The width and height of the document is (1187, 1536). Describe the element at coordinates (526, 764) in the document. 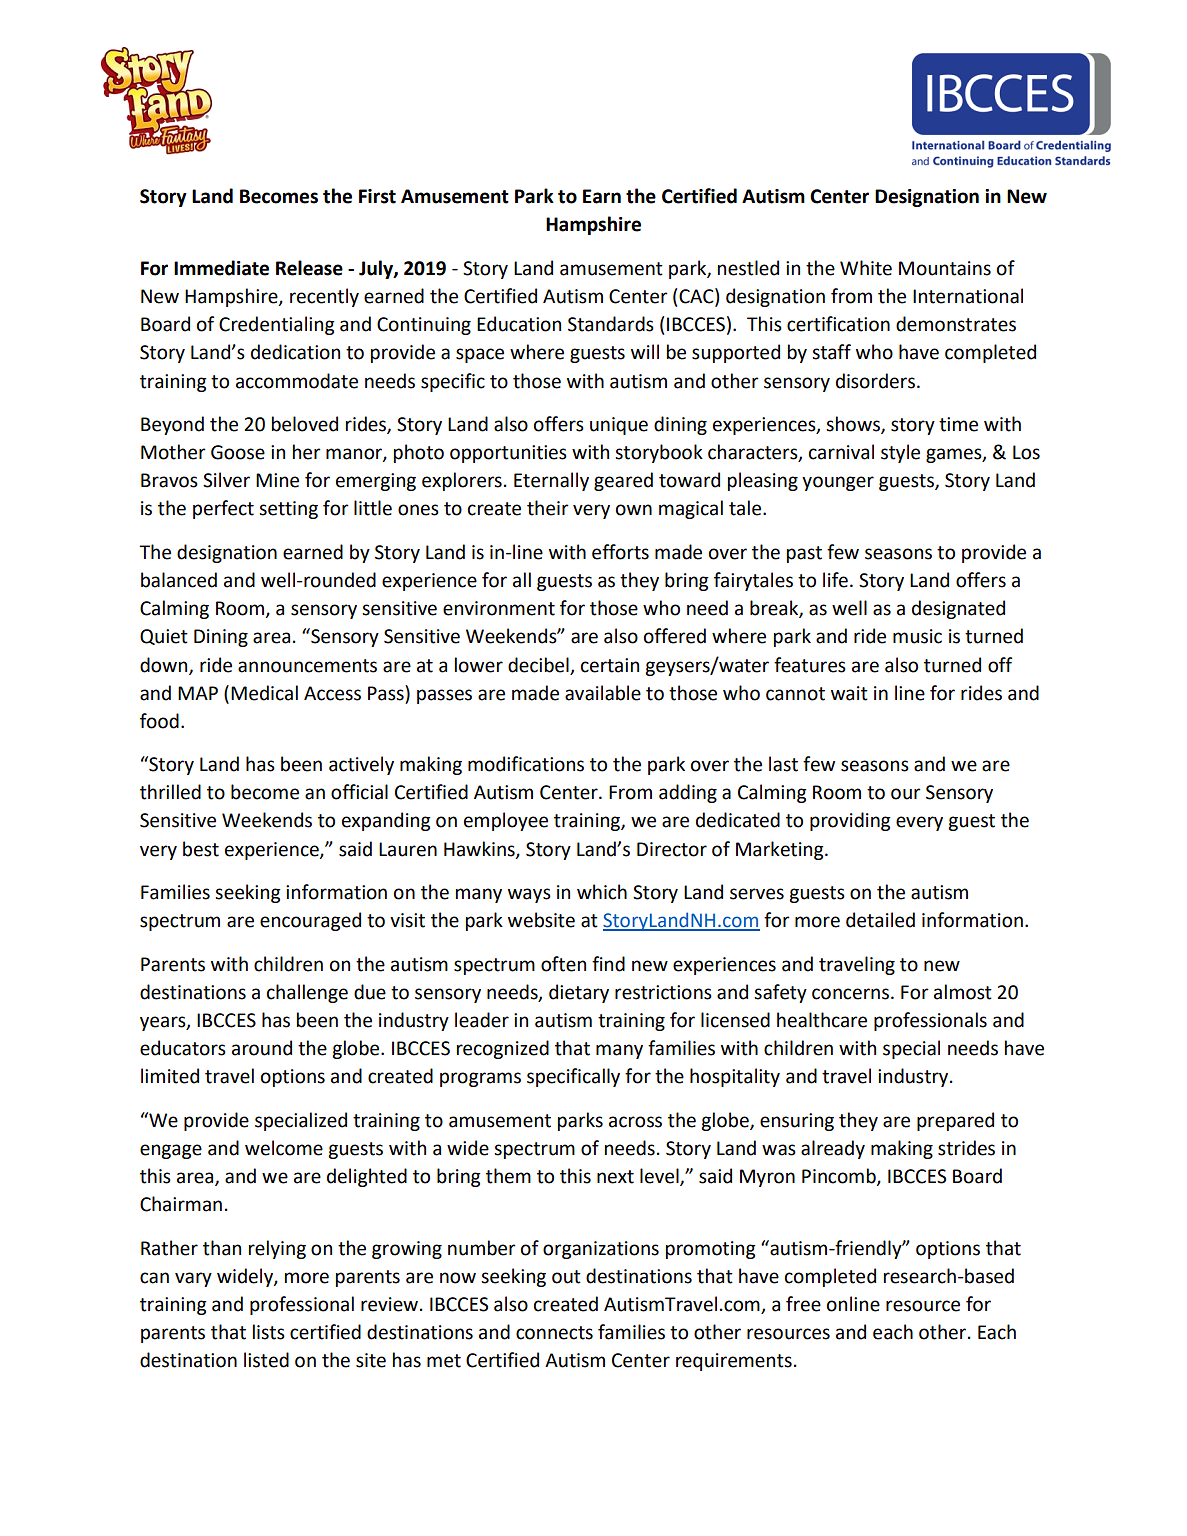

I see `modifications` at that location.
